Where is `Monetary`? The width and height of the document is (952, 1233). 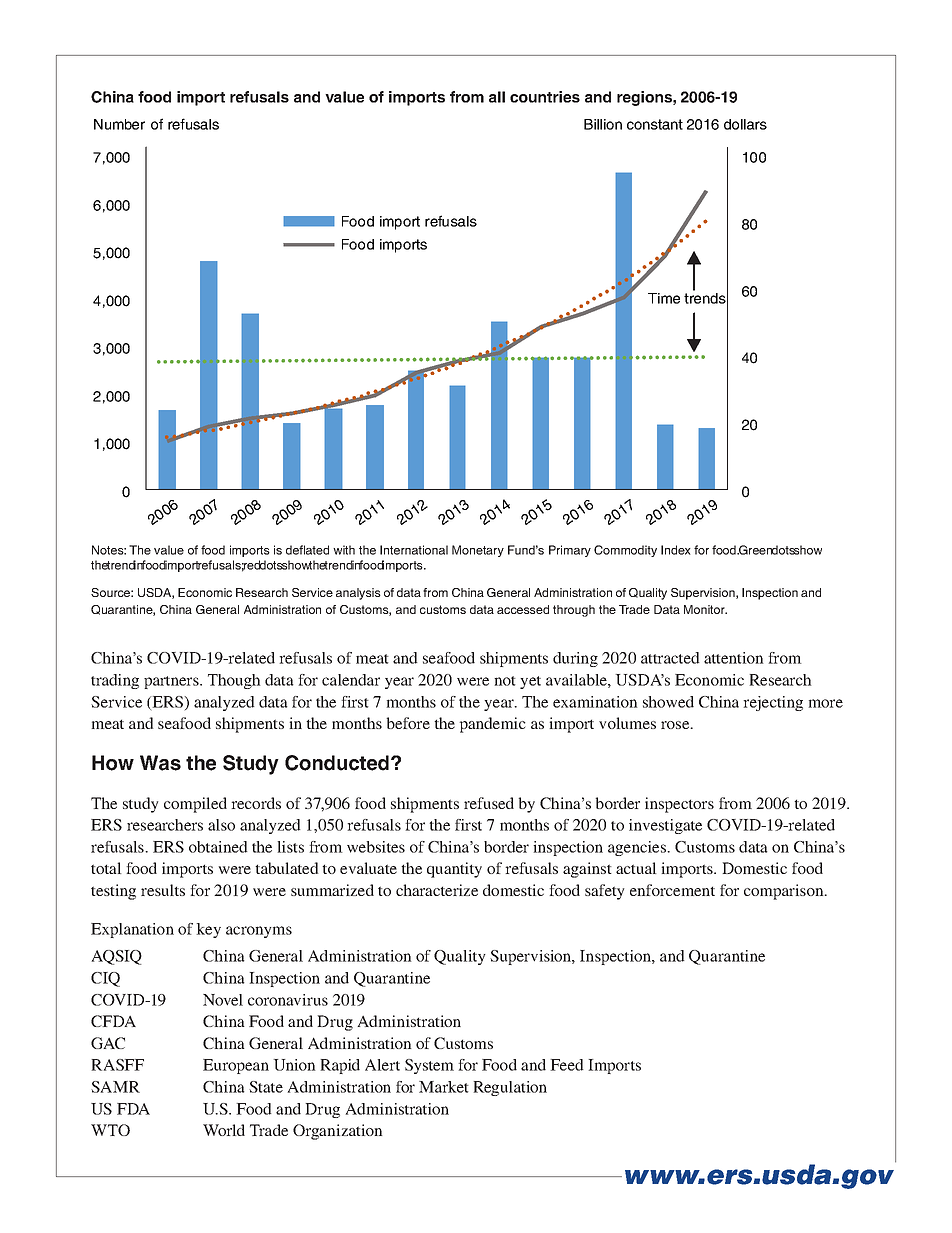 Monetary is located at coordinates (478, 551).
